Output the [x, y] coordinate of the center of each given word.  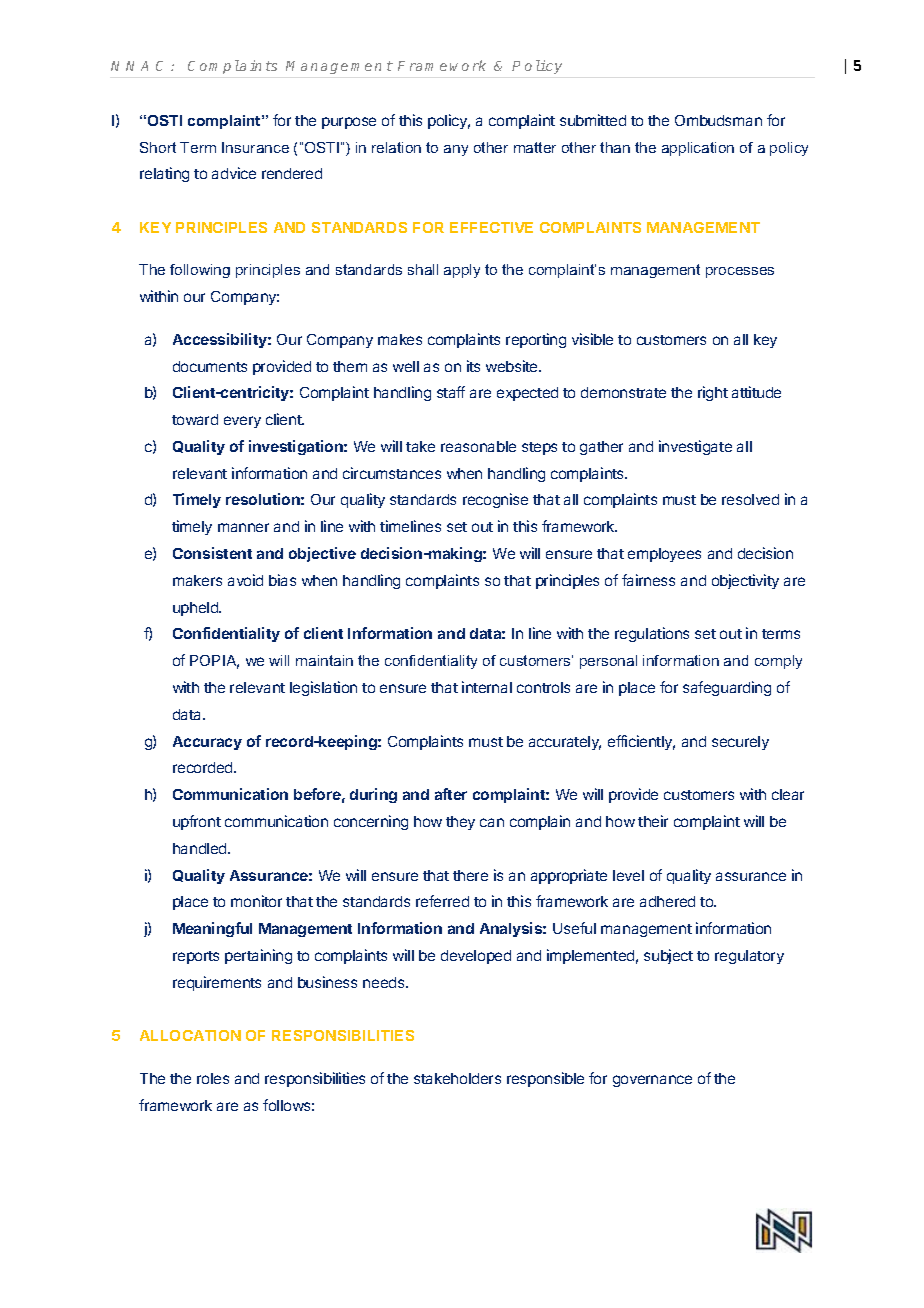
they [460, 823]
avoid [245, 580]
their [653, 821]
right [713, 393]
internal [487, 687]
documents [210, 366]
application [698, 149]
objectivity [745, 581]
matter [535, 147]
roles [213, 1078]
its [473, 366]
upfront [197, 822]
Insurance [255, 147]
